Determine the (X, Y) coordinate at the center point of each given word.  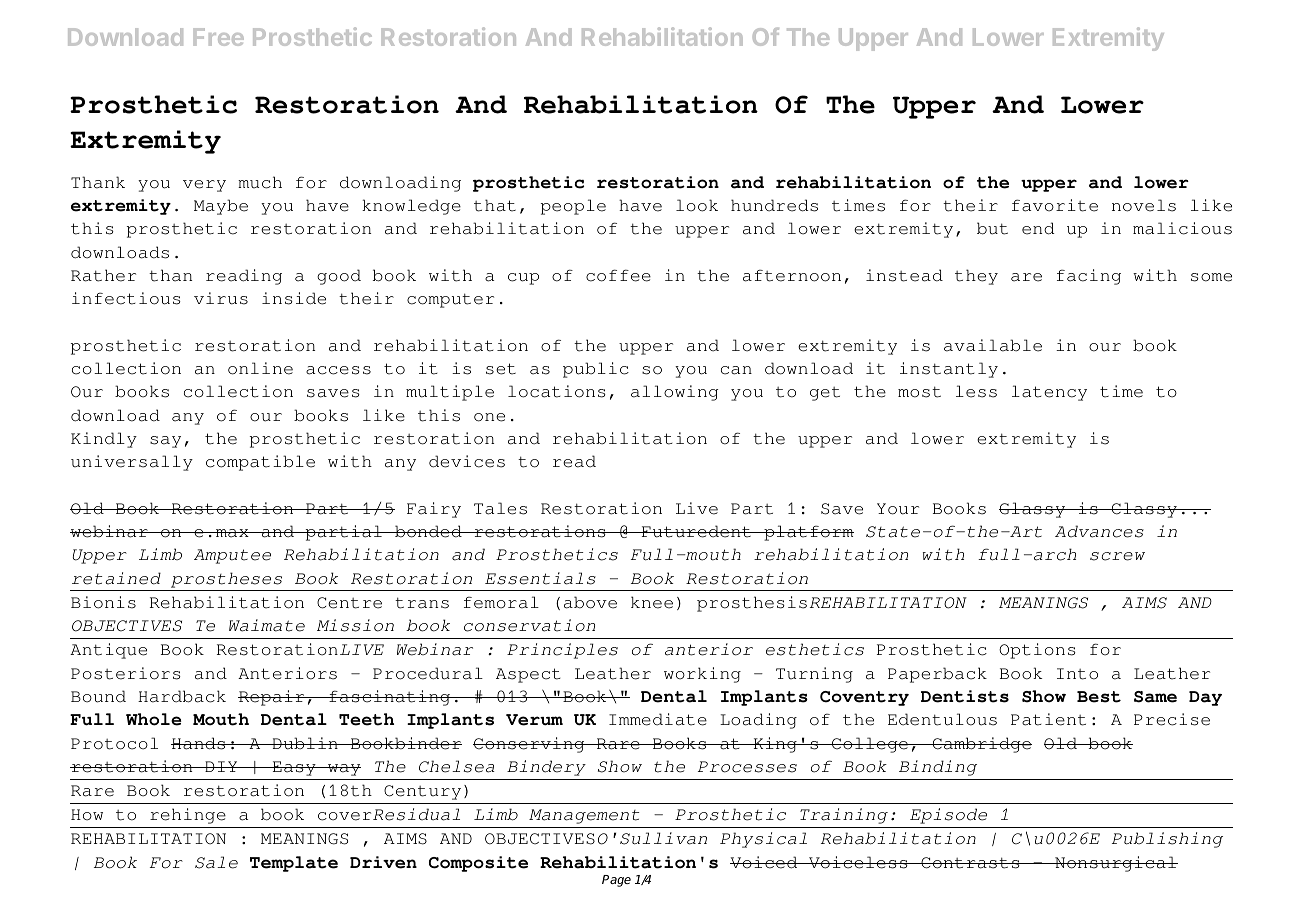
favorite (1055, 205)
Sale (216, 862)
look (697, 205)
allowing (674, 393)
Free (219, 37)
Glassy (1033, 510)
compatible (260, 463)
